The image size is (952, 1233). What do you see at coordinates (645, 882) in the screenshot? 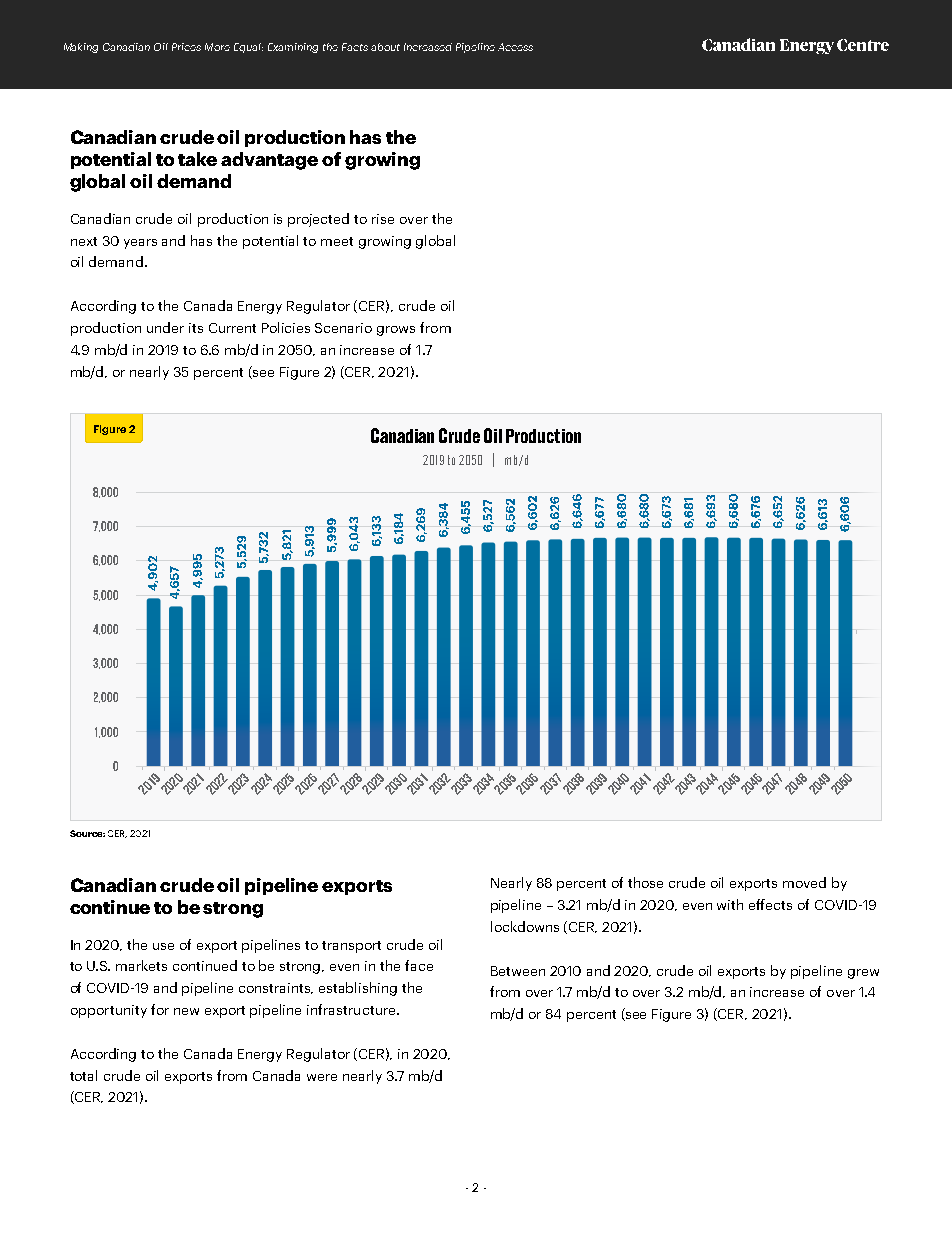
I see `those` at bounding box center [645, 882].
